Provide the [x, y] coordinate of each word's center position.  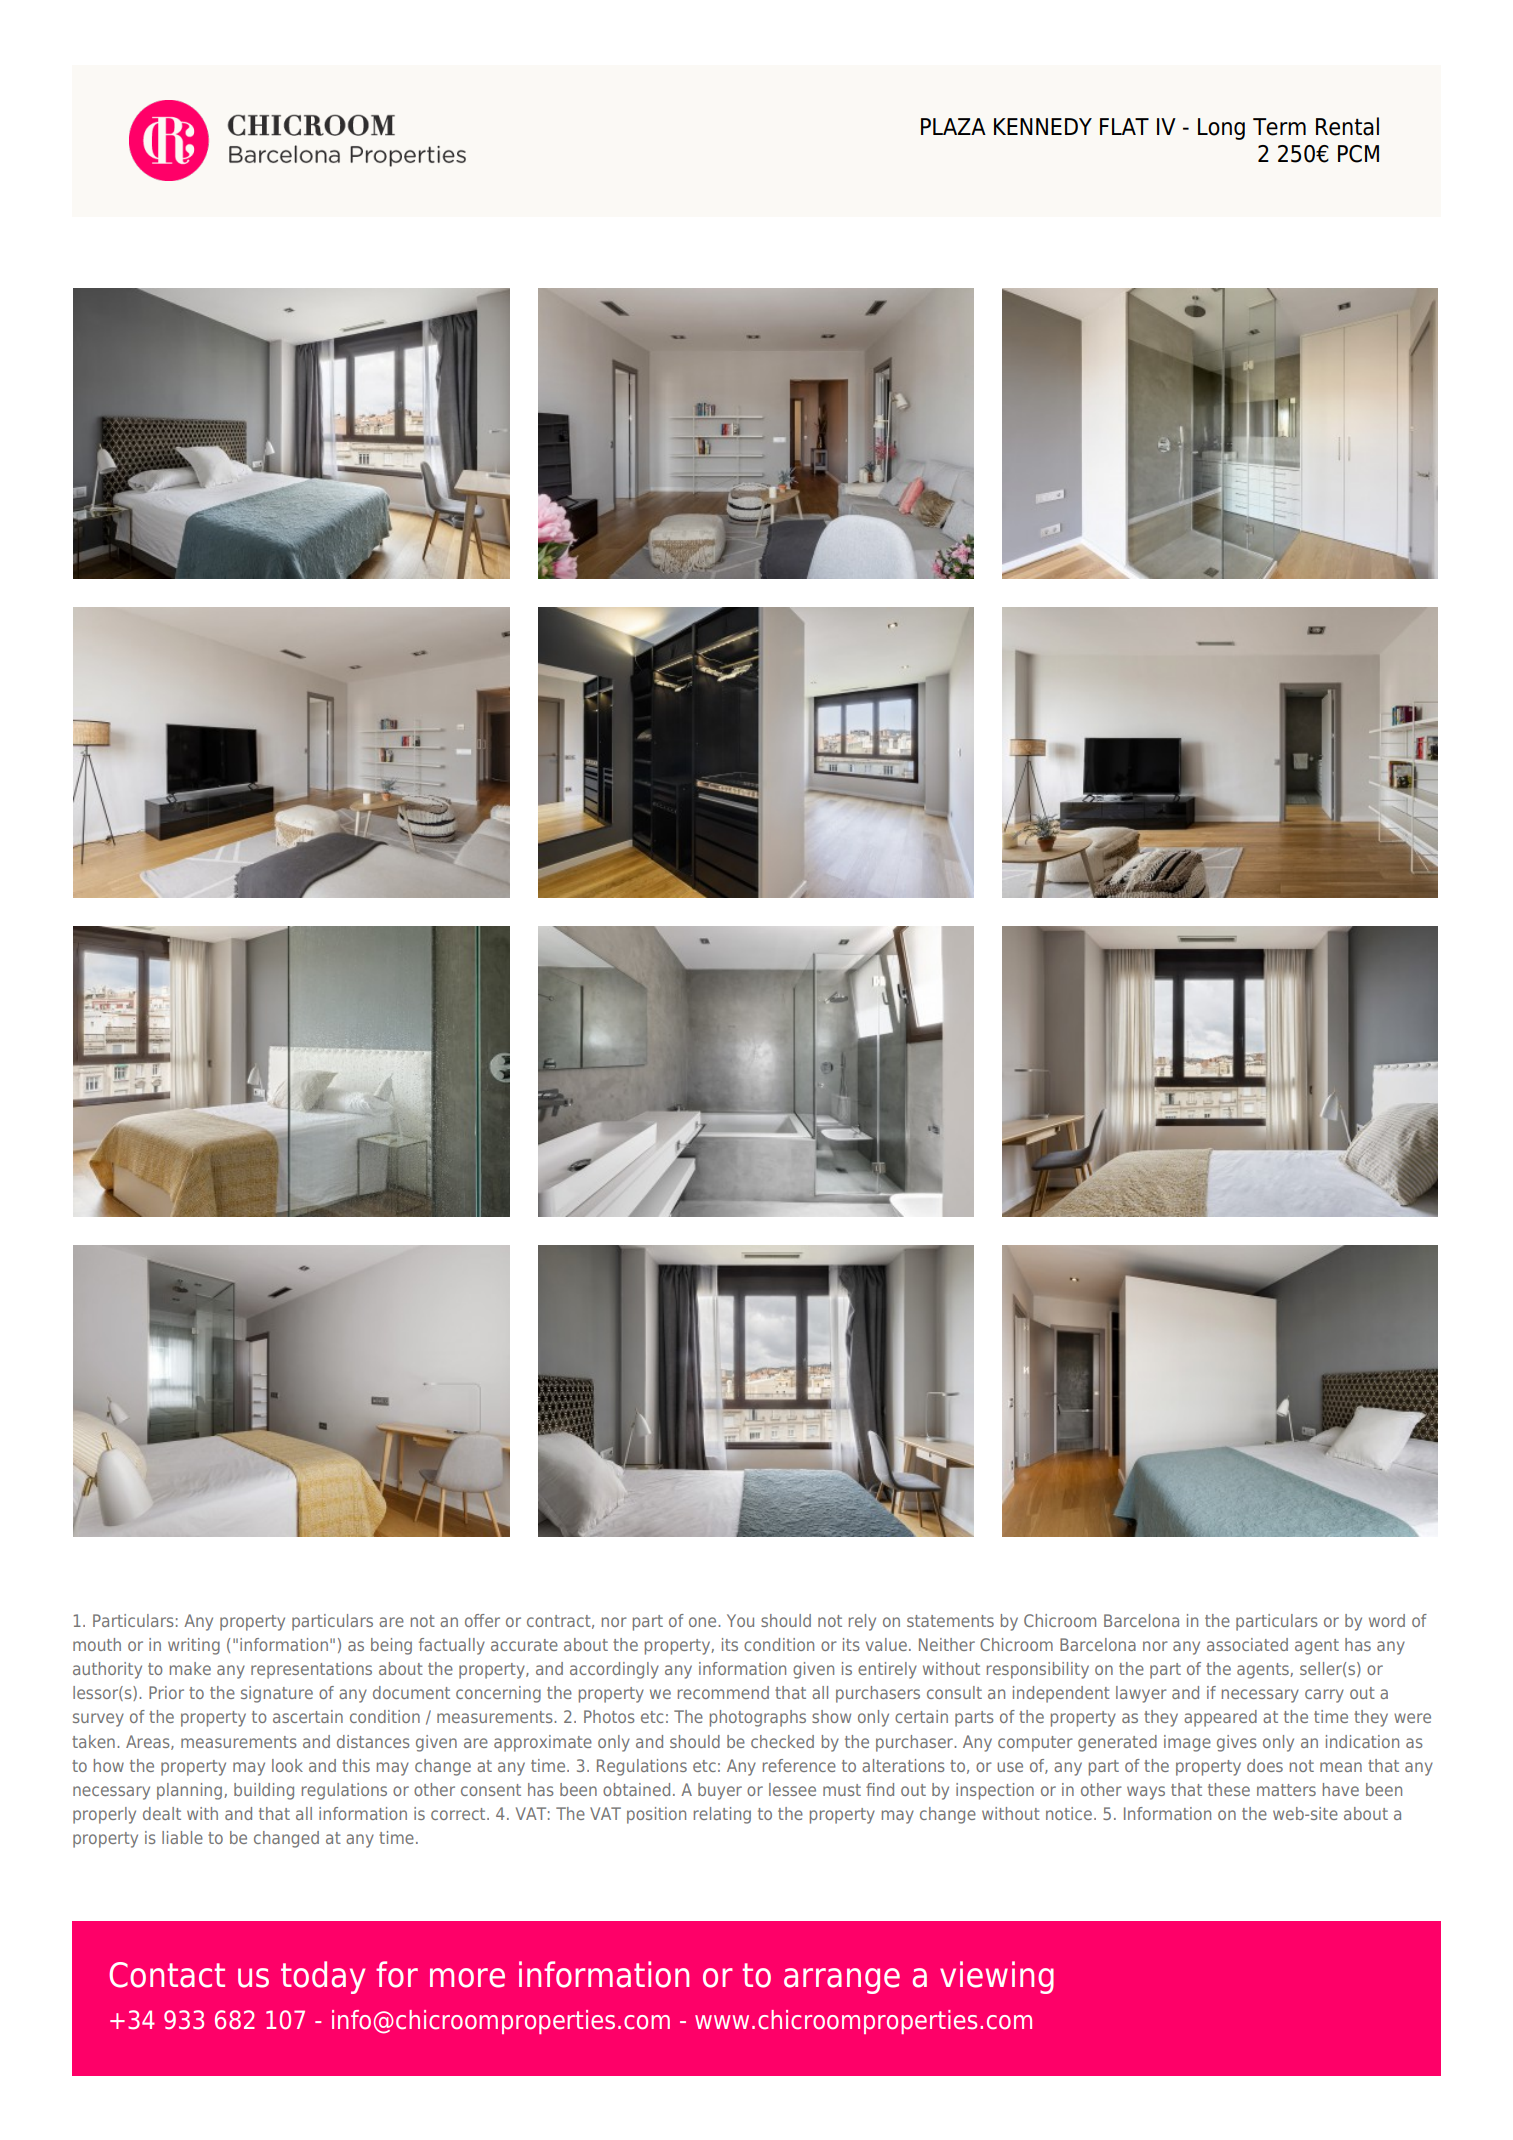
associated [1247, 1644]
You [740, 1620]
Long [1221, 129]
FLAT [1124, 126]
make [190, 1668]
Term [1279, 127]
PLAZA [953, 126]
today [323, 1977]
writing [194, 1646]
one [704, 1622]
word [1387, 1620]
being [391, 1646]
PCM [1358, 154]
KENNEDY [1043, 126]
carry [1324, 1696]
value [886, 1644]
